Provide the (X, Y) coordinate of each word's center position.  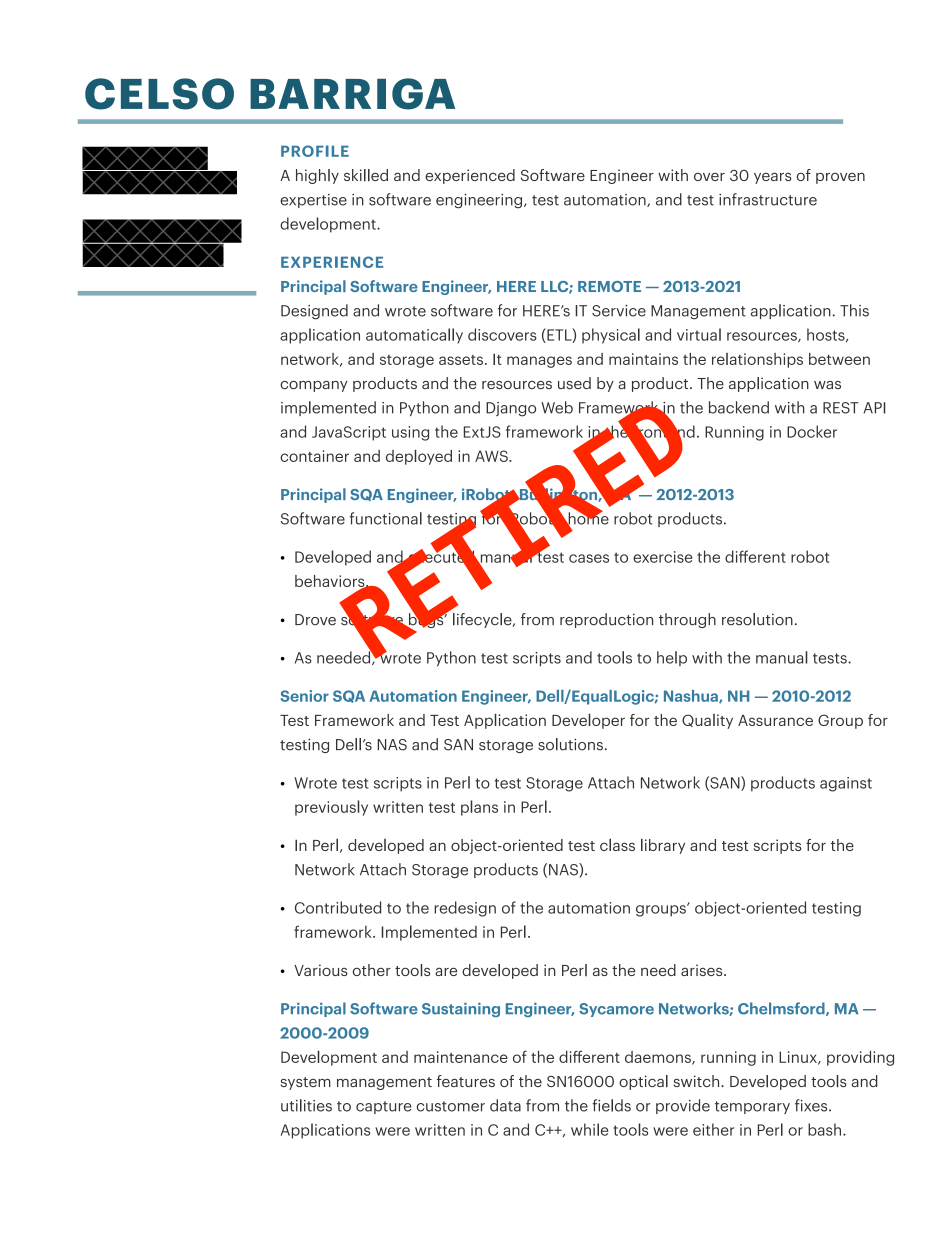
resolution (757, 619)
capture (383, 1107)
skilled (366, 175)
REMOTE (609, 286)
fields (611, 1105)
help (672, 658)
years (773, 178)
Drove (315, 620)
